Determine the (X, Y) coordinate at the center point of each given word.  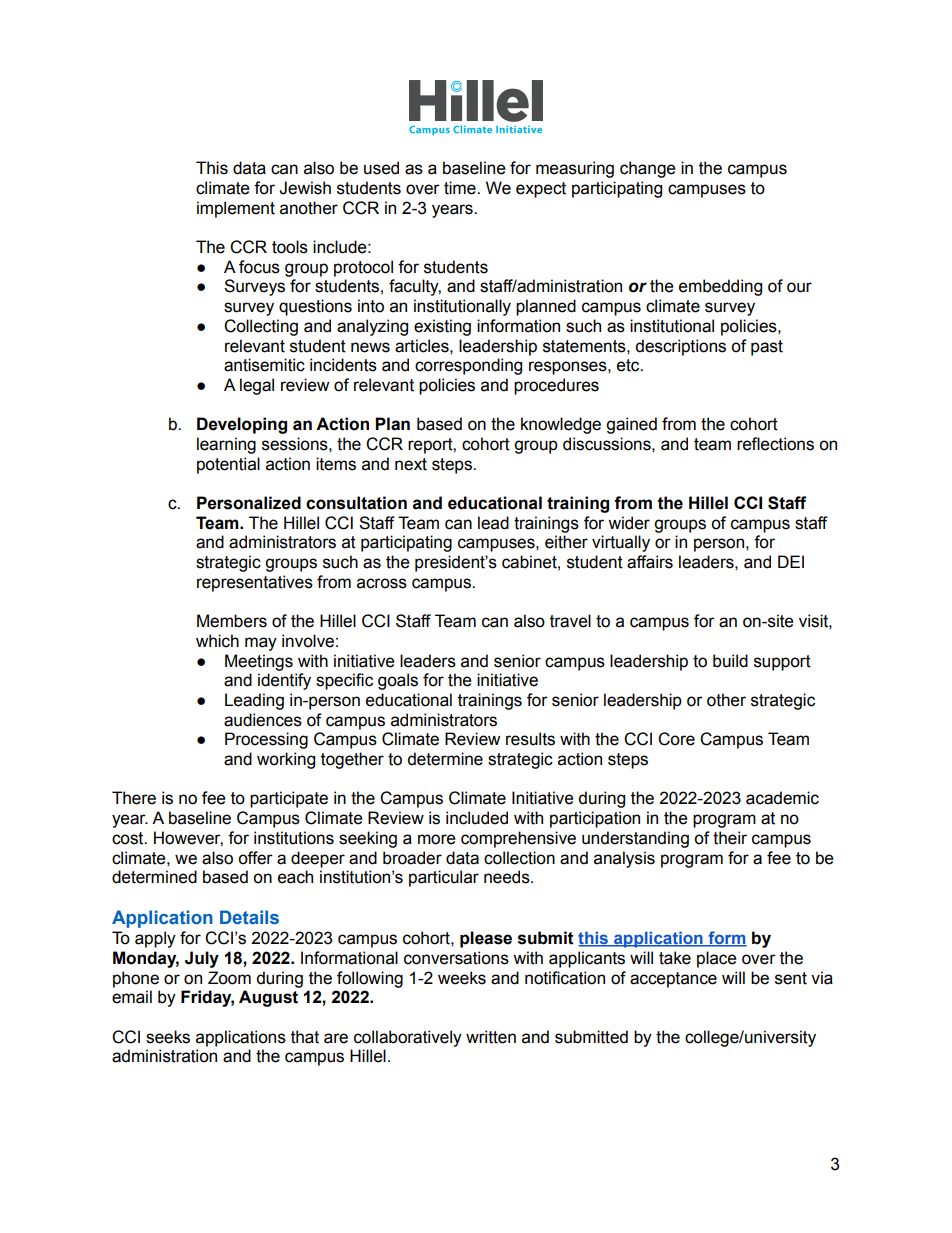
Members (232, 621)
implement (236, 209)
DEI (791, 561)
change (648, 169)
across (382, 583)
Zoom (229, 978)
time (461, 188)
